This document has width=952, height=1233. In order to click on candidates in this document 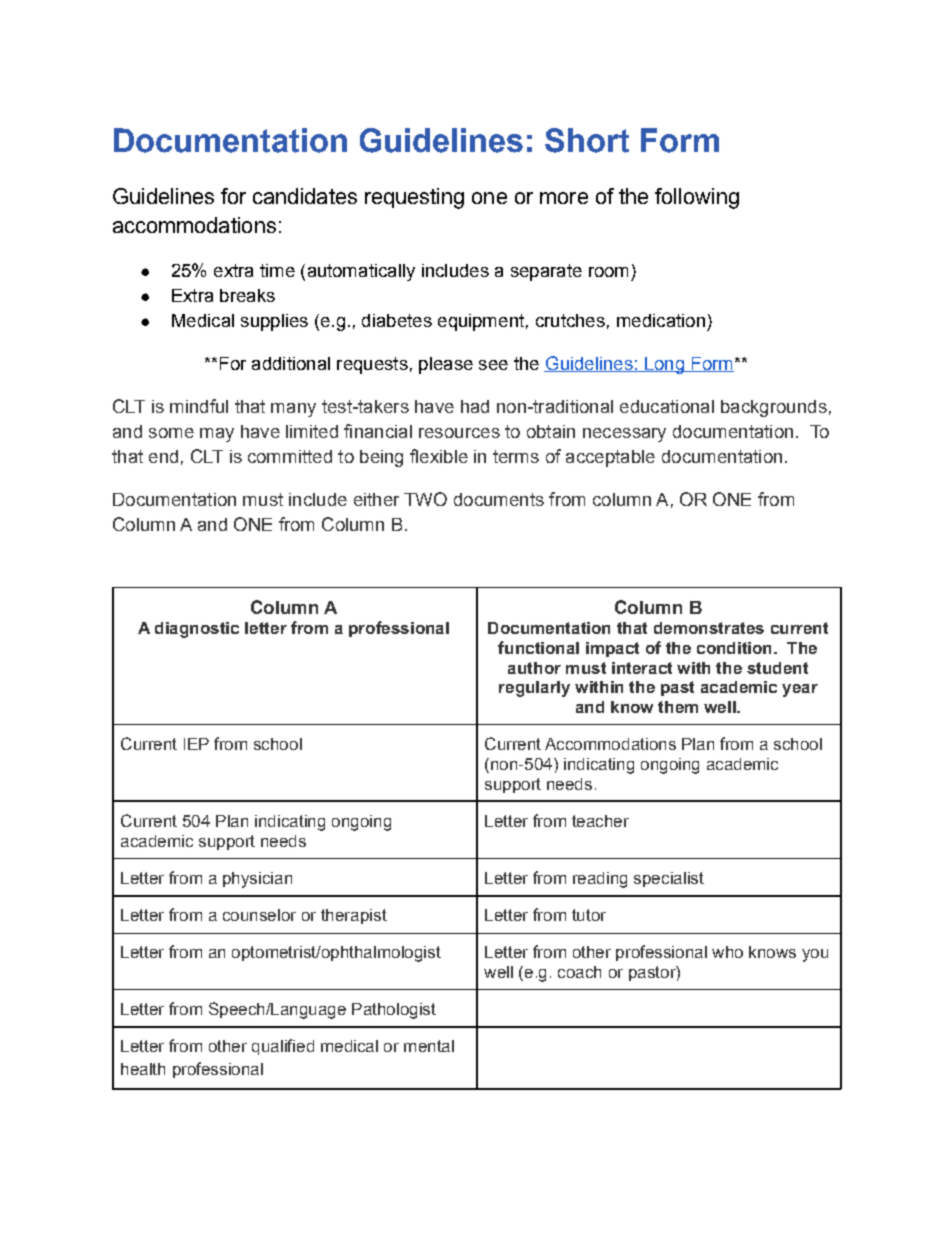, I will do `click(305, 196)`.
